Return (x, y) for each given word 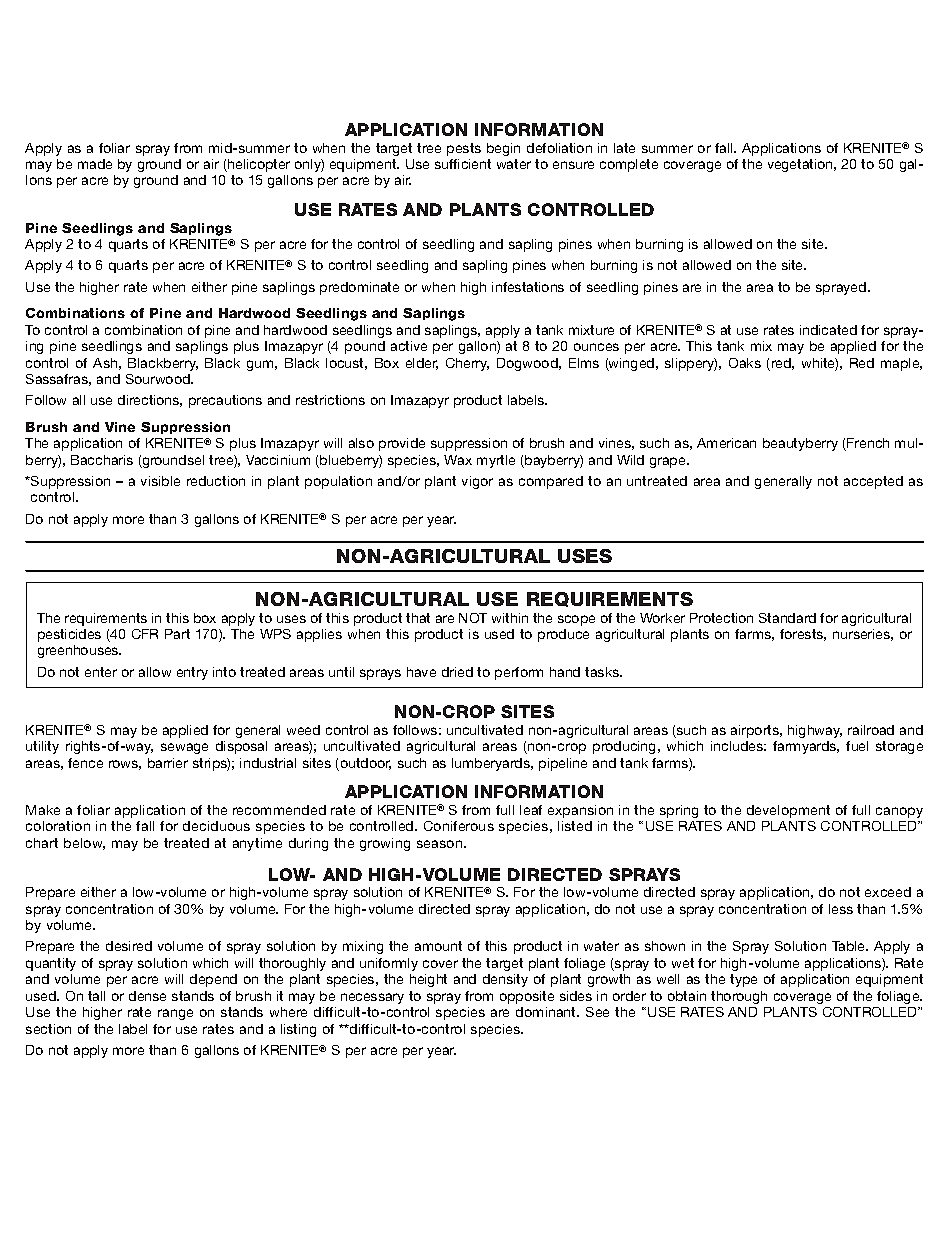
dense (147, 996)
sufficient (463, 164)
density (505, 980)
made (95, 164)
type (743, 980)
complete (629, 165)
